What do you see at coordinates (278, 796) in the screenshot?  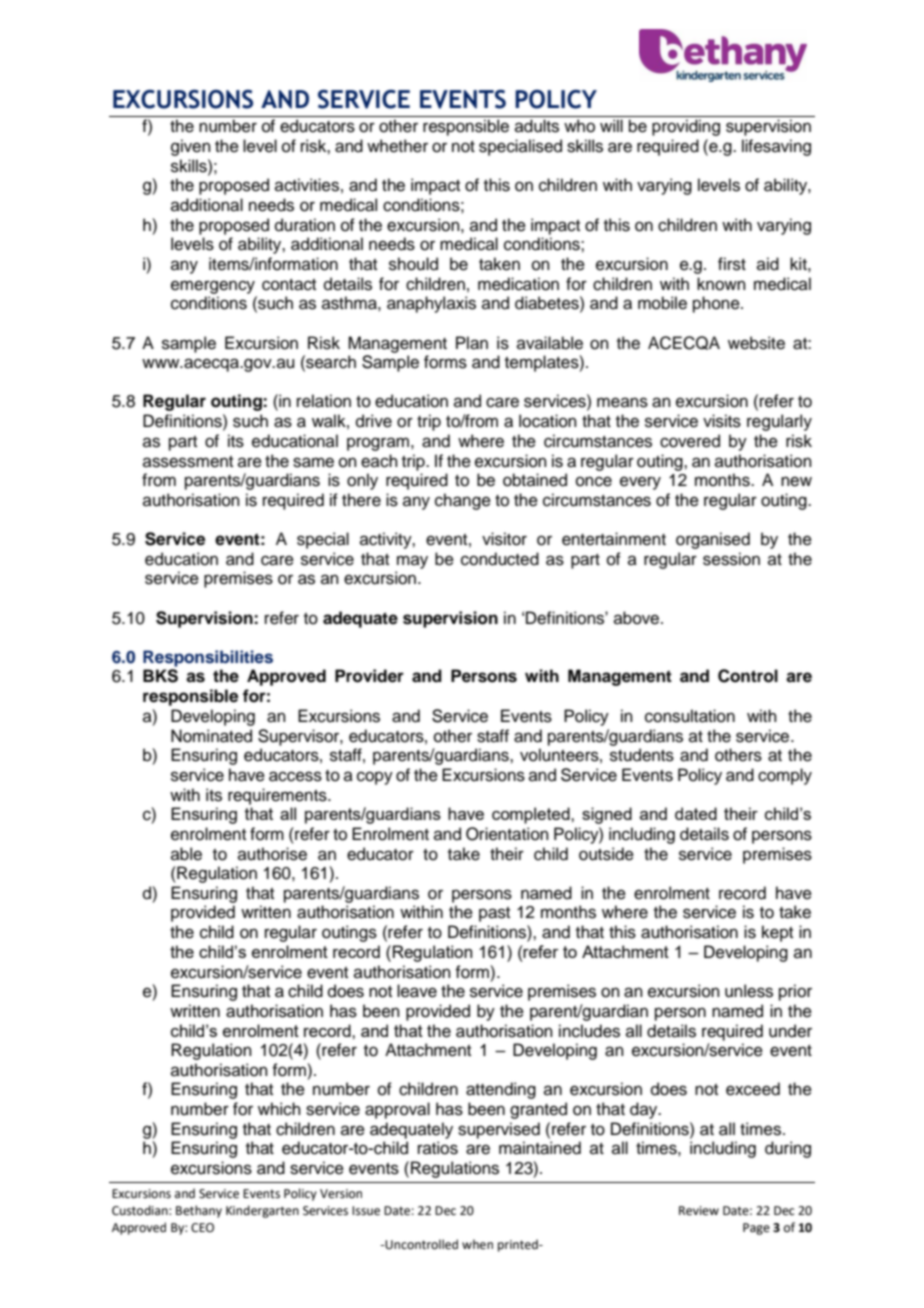 I see `requirements` at bounding box center [278, 796].
